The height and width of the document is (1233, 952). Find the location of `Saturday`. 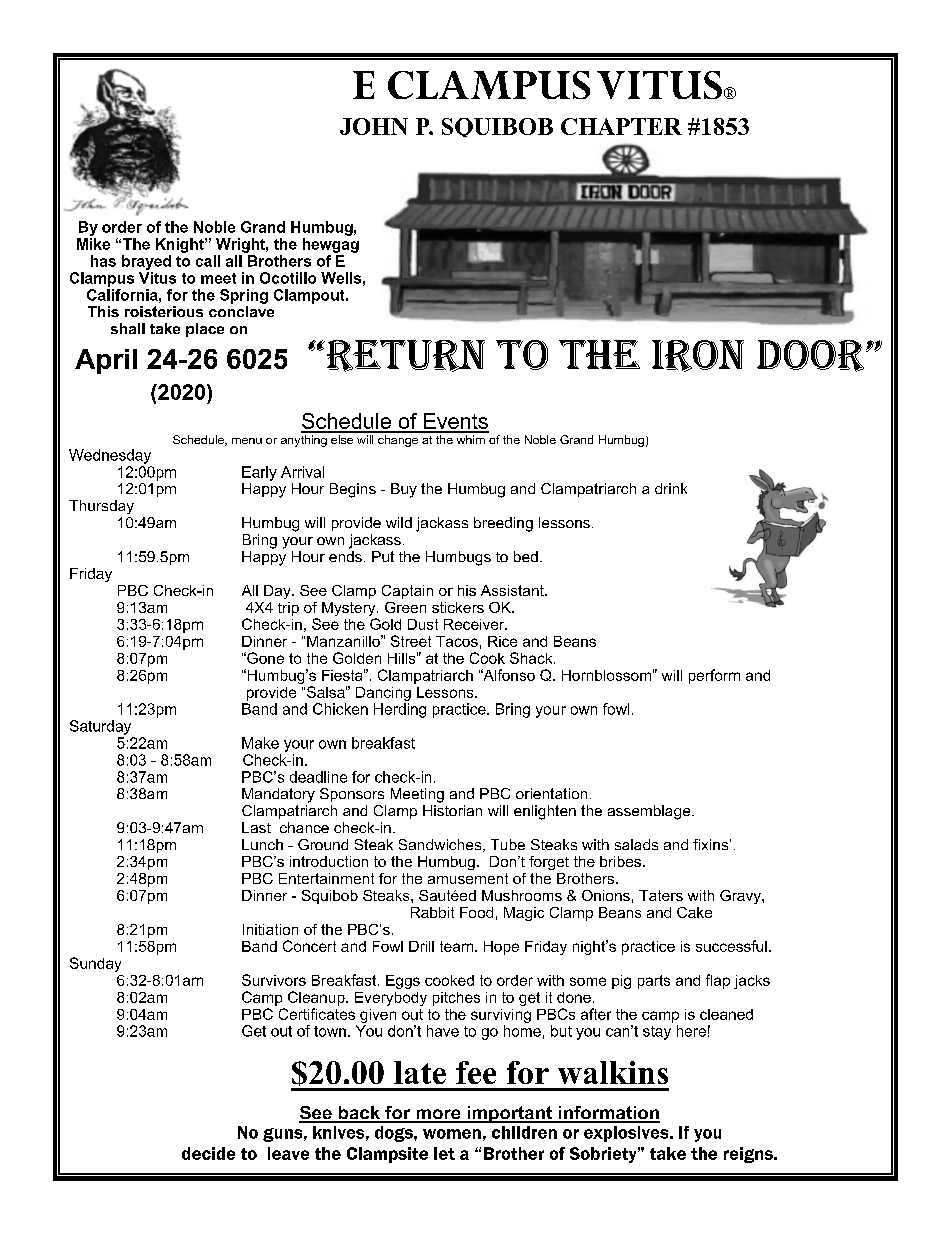

Saturday is located at coordinates (100, 727).
